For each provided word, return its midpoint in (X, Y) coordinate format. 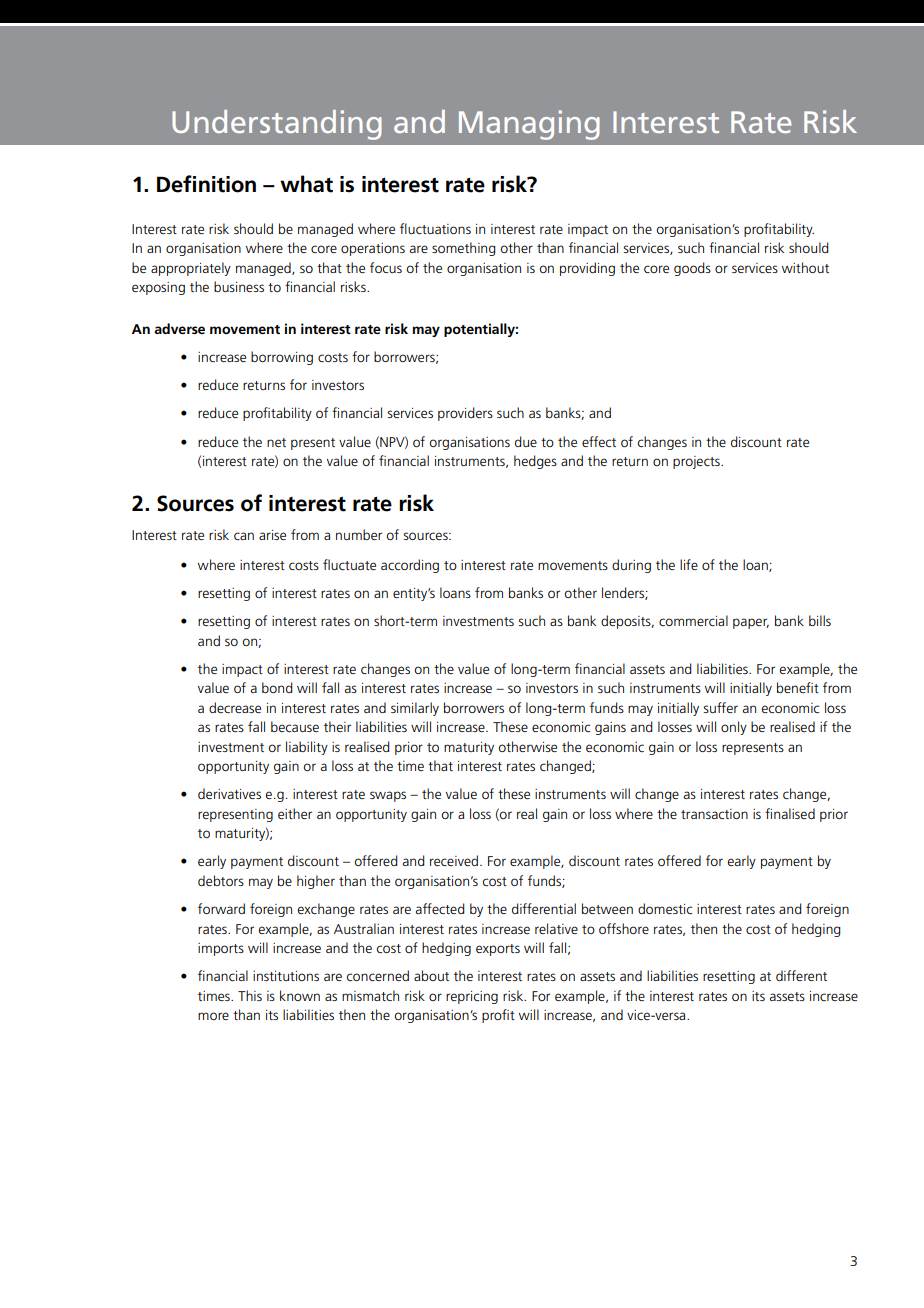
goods (692, 269)
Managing (529, 125)
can (244, 536)
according (410, 566)
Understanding (277, 125)
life (689, 564)
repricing (472, 997)
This (250, 995)
